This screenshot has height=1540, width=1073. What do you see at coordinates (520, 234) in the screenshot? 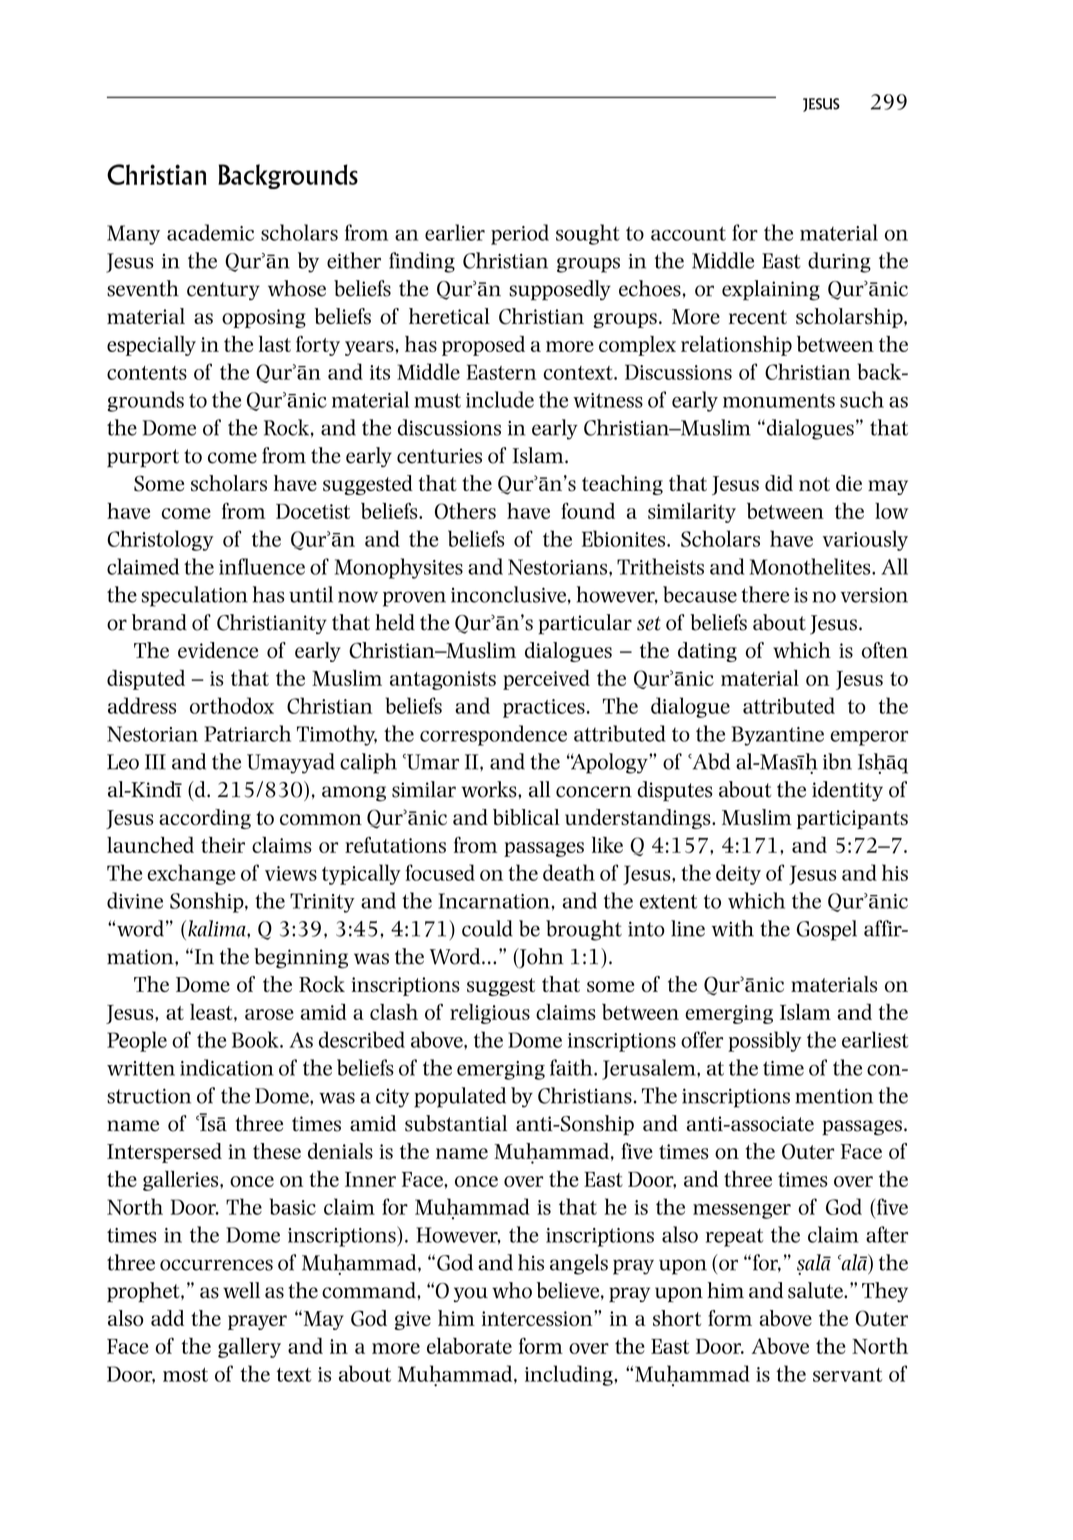
I see `period` at bounding box center [520, 234].
